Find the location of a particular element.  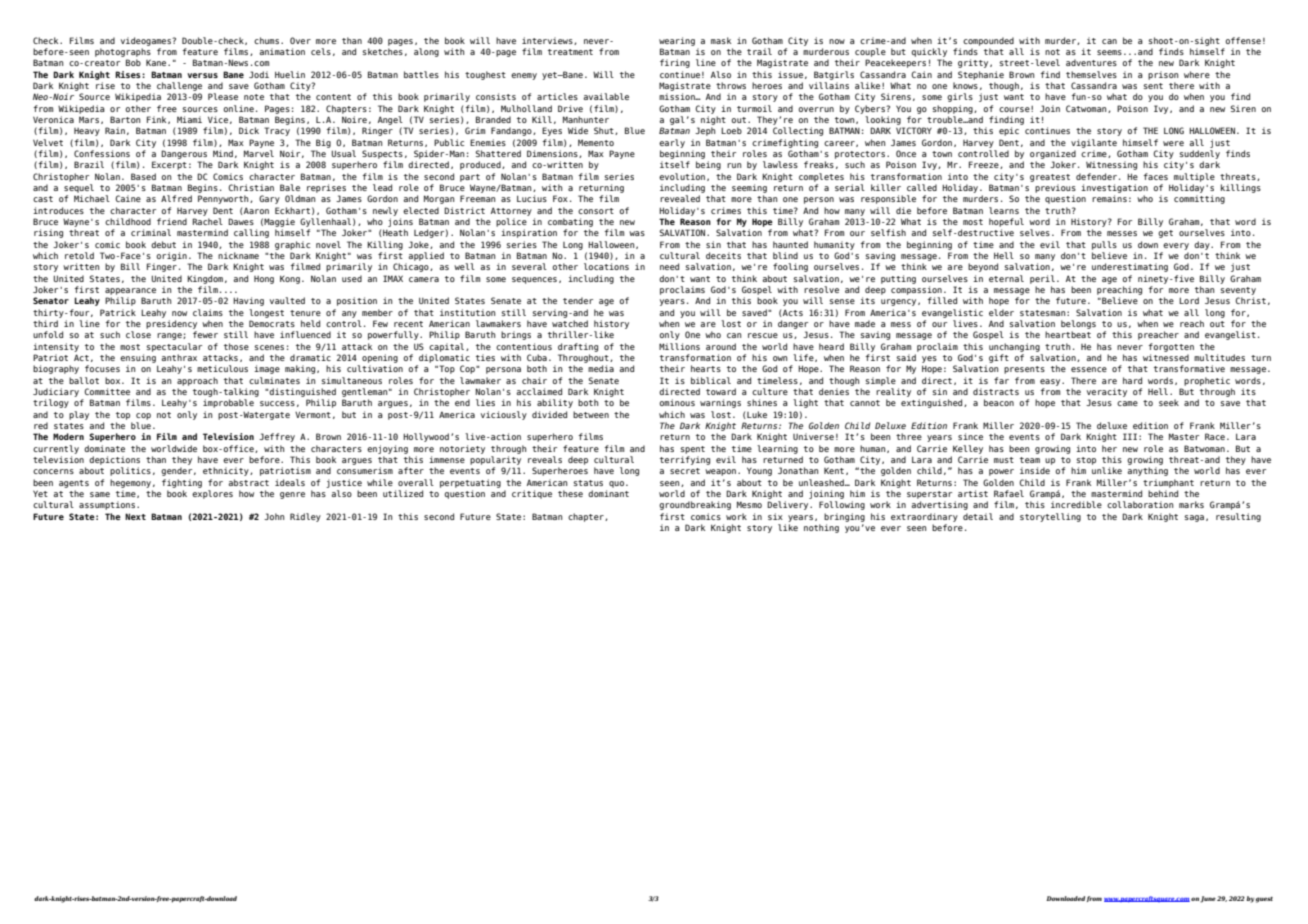

guest is located at coordinates (1264, 900).
